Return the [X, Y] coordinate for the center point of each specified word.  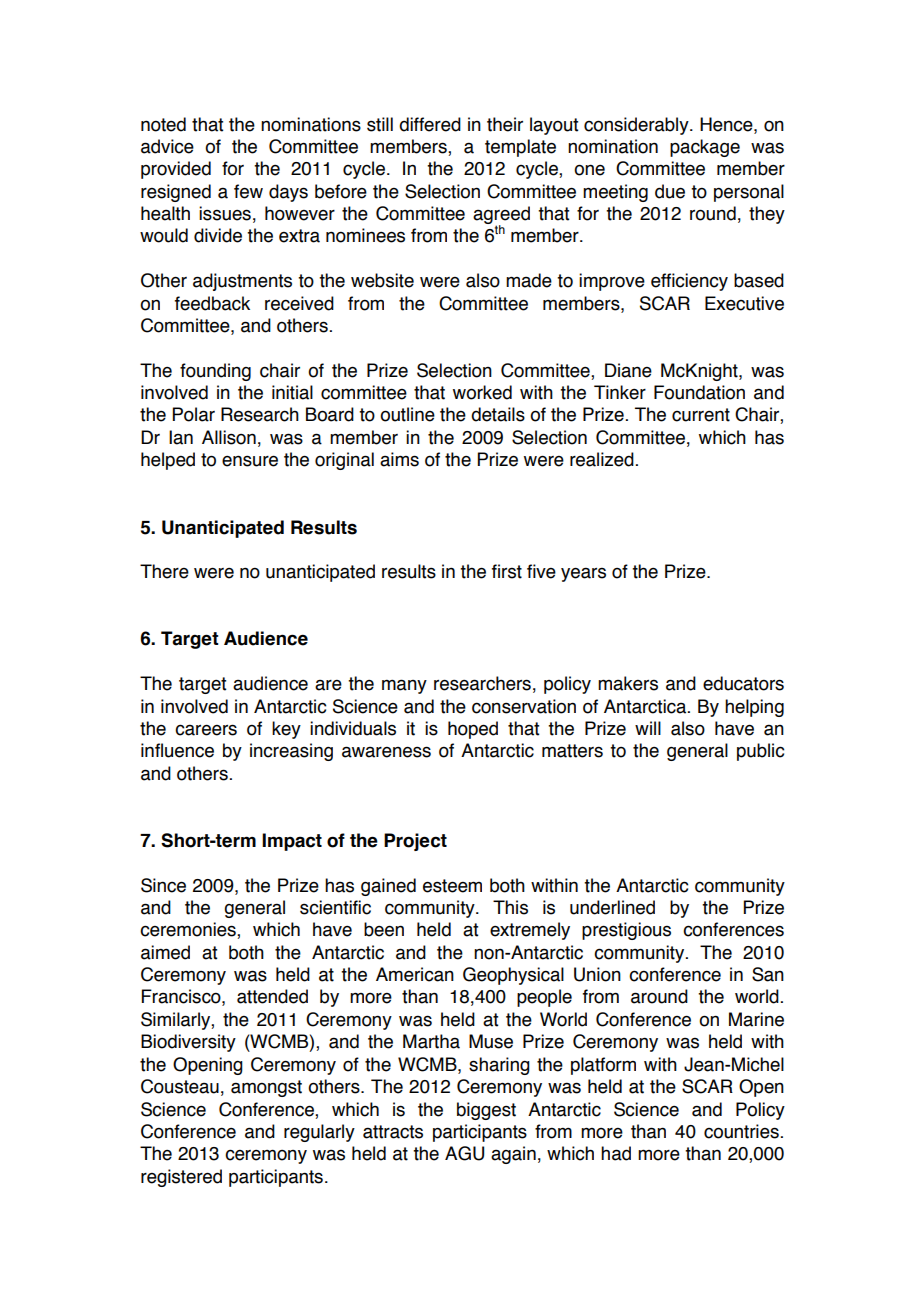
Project [415, 842]
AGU [464, 1153]
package [705, 148]
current [701, 415]
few [248, 191]
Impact [292, 842]
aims [399, 459]
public [760, 752]
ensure [250, 461]
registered [181, 1178]
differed [430, 124]
